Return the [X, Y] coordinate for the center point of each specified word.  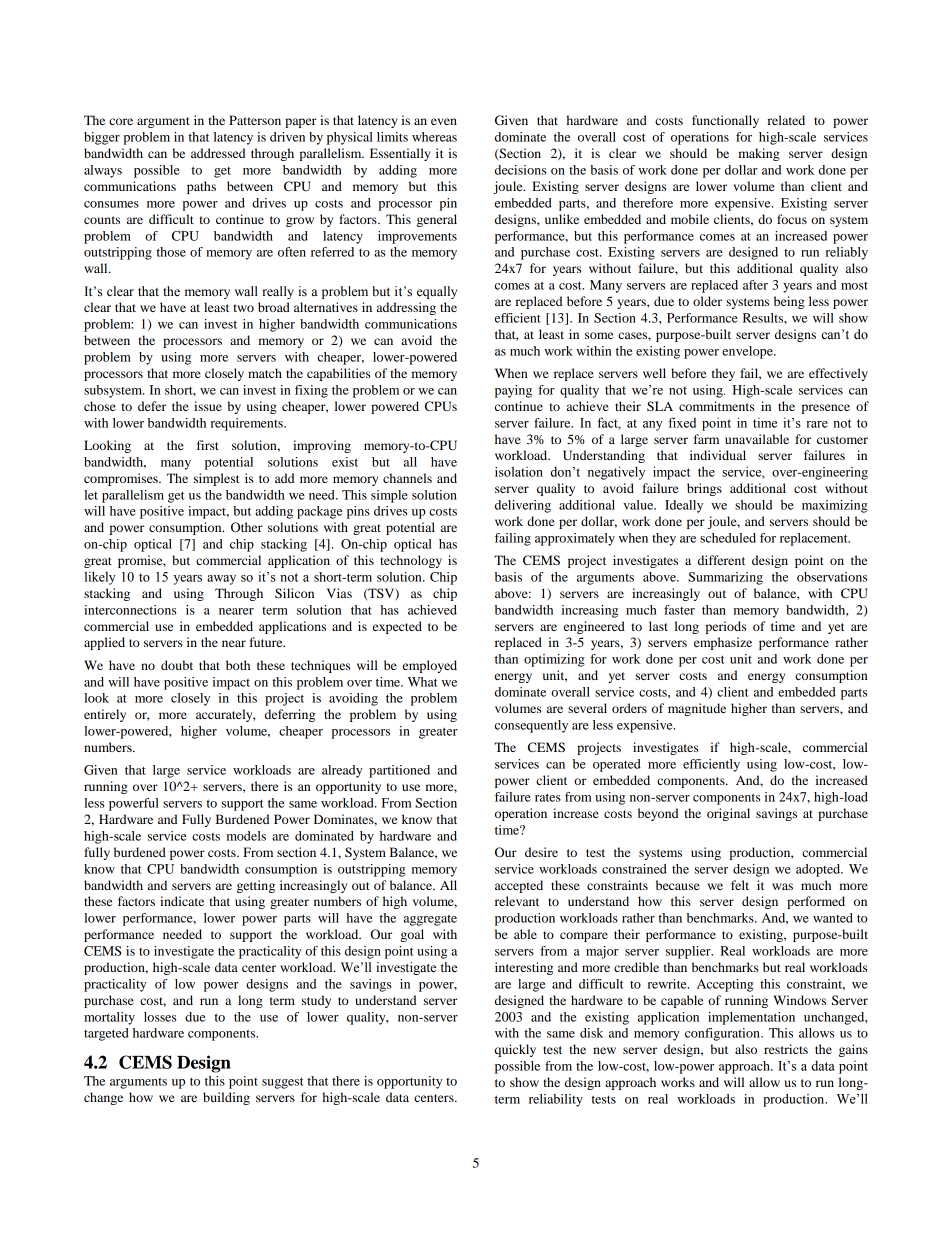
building [226, 1098]
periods [726, 627]
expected [397, 627]
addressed [218, 153]
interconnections [130, 610]
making [759, 154]
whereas [434, 137]
